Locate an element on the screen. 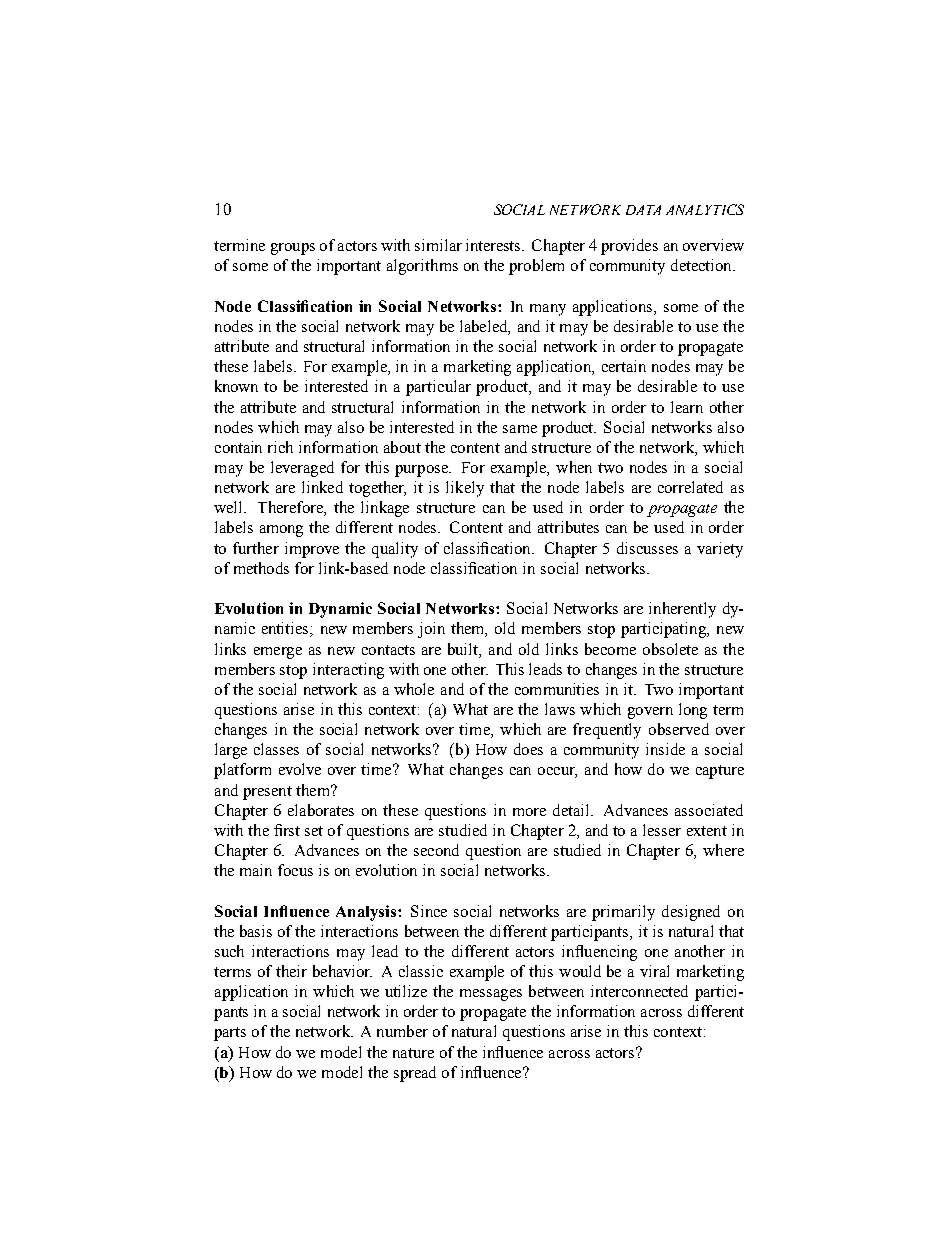  interests is located at coordinates (495, 245).
